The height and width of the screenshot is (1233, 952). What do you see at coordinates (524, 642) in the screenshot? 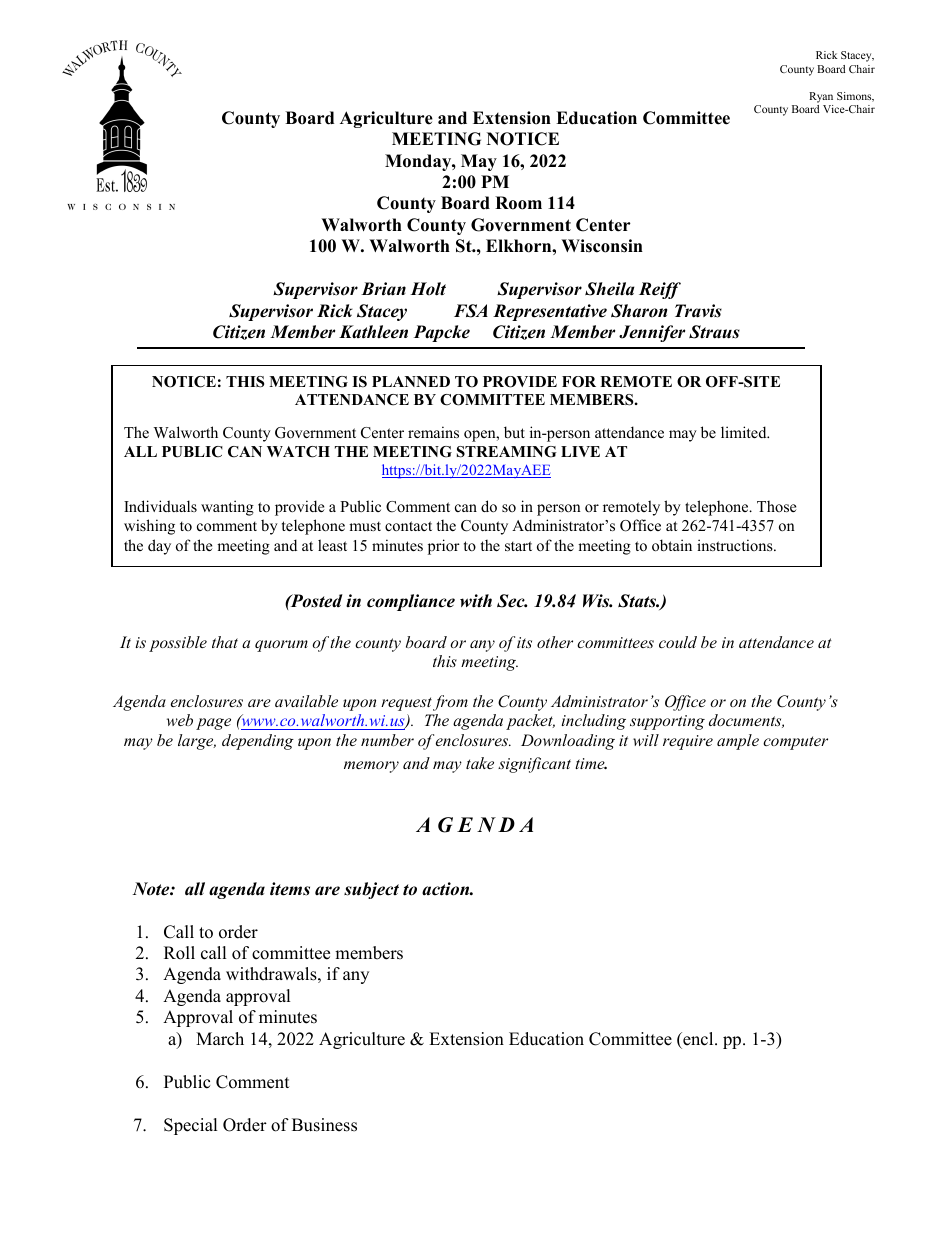
I see `its` at bounding box center [524, 642].
